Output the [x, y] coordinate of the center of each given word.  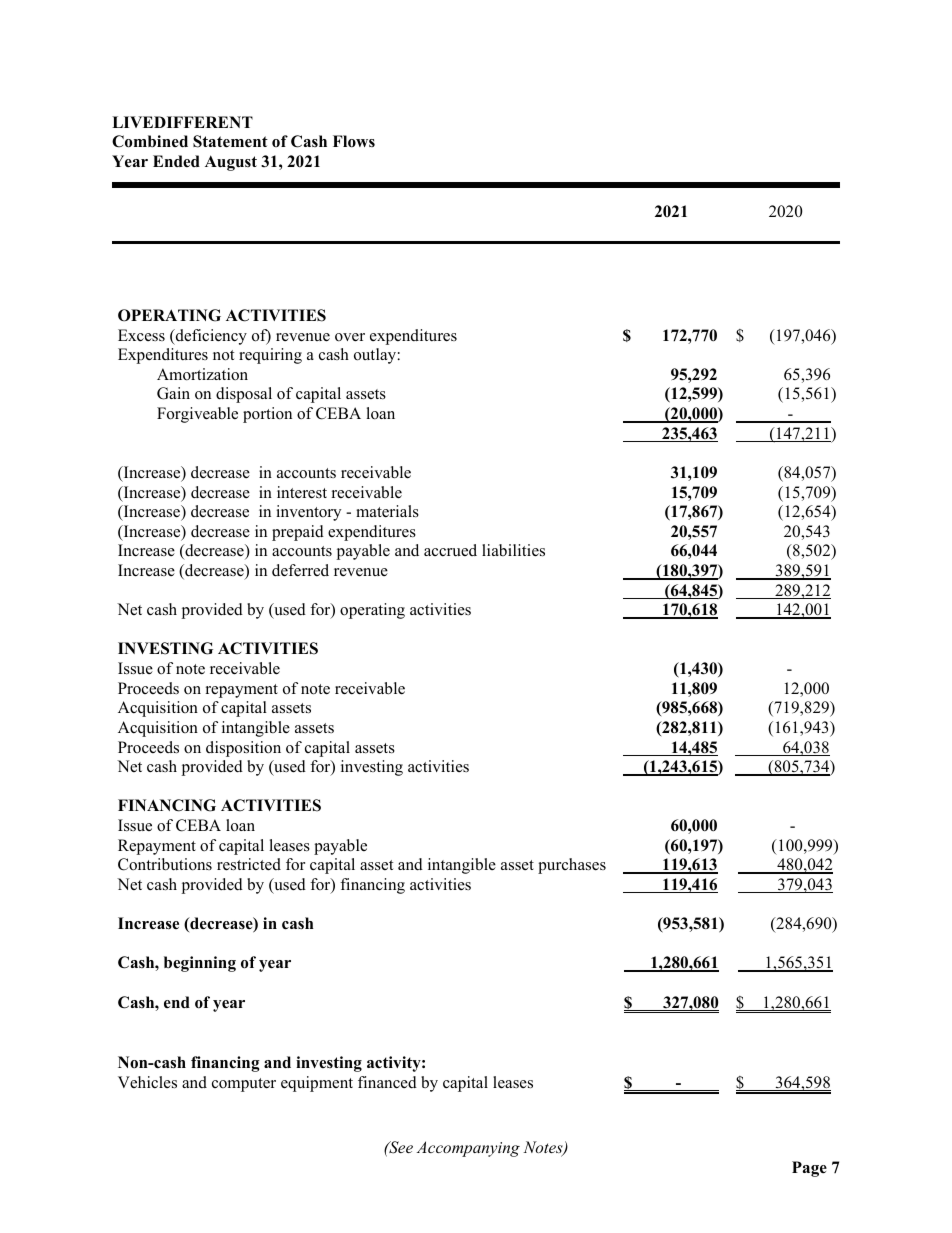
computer [244, 1085]
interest [302, 492]
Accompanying [468, 1149]
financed [387, 1082]
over [350, 337]
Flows [354, 141]
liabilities [513, 550]
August [231, 163]
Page [809, 1169]
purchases [572, 866]
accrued [450, 550]
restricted [249, 864]
